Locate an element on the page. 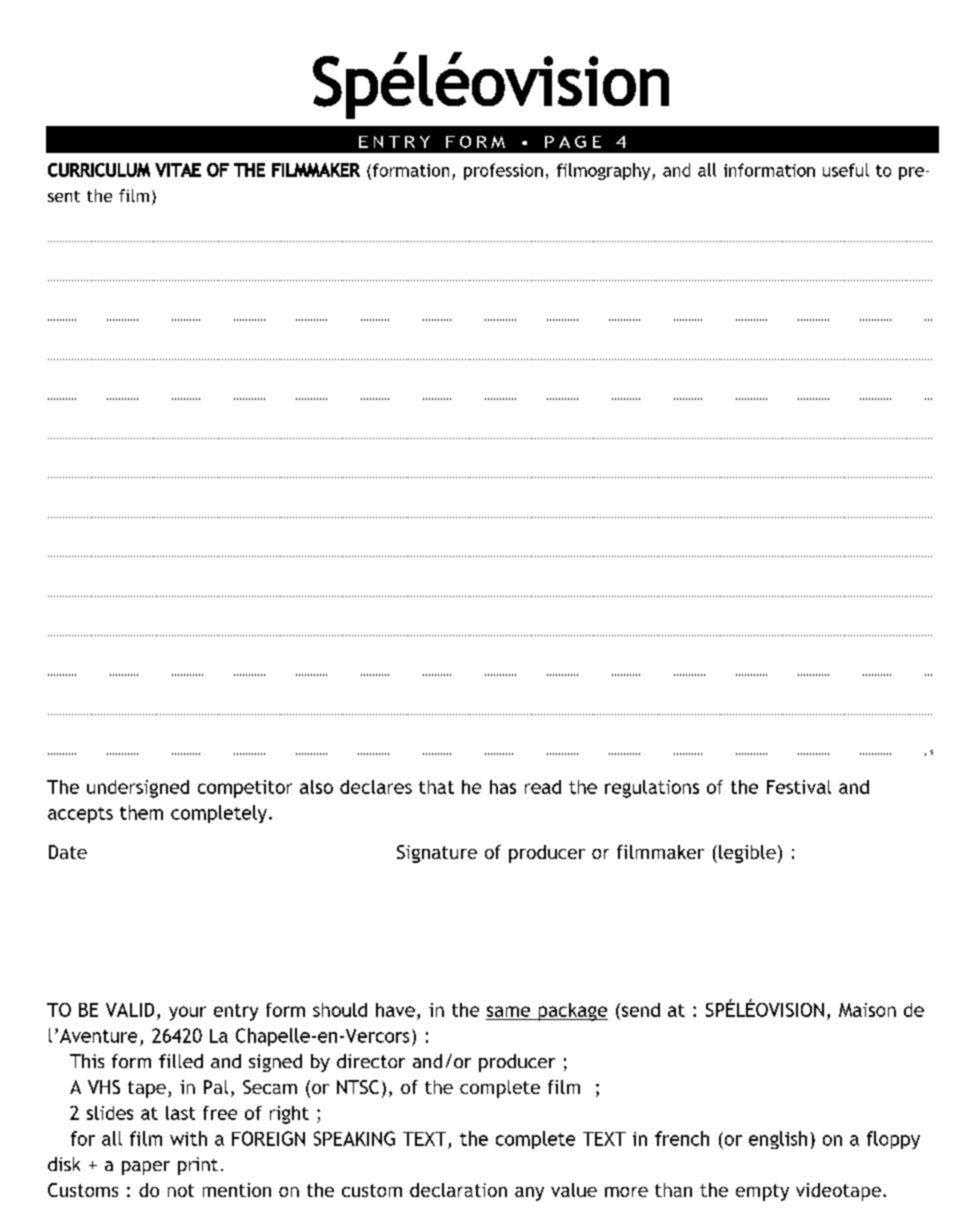 This document has height=1232, width=957. declaration is located at coordinates (458, 1190).
